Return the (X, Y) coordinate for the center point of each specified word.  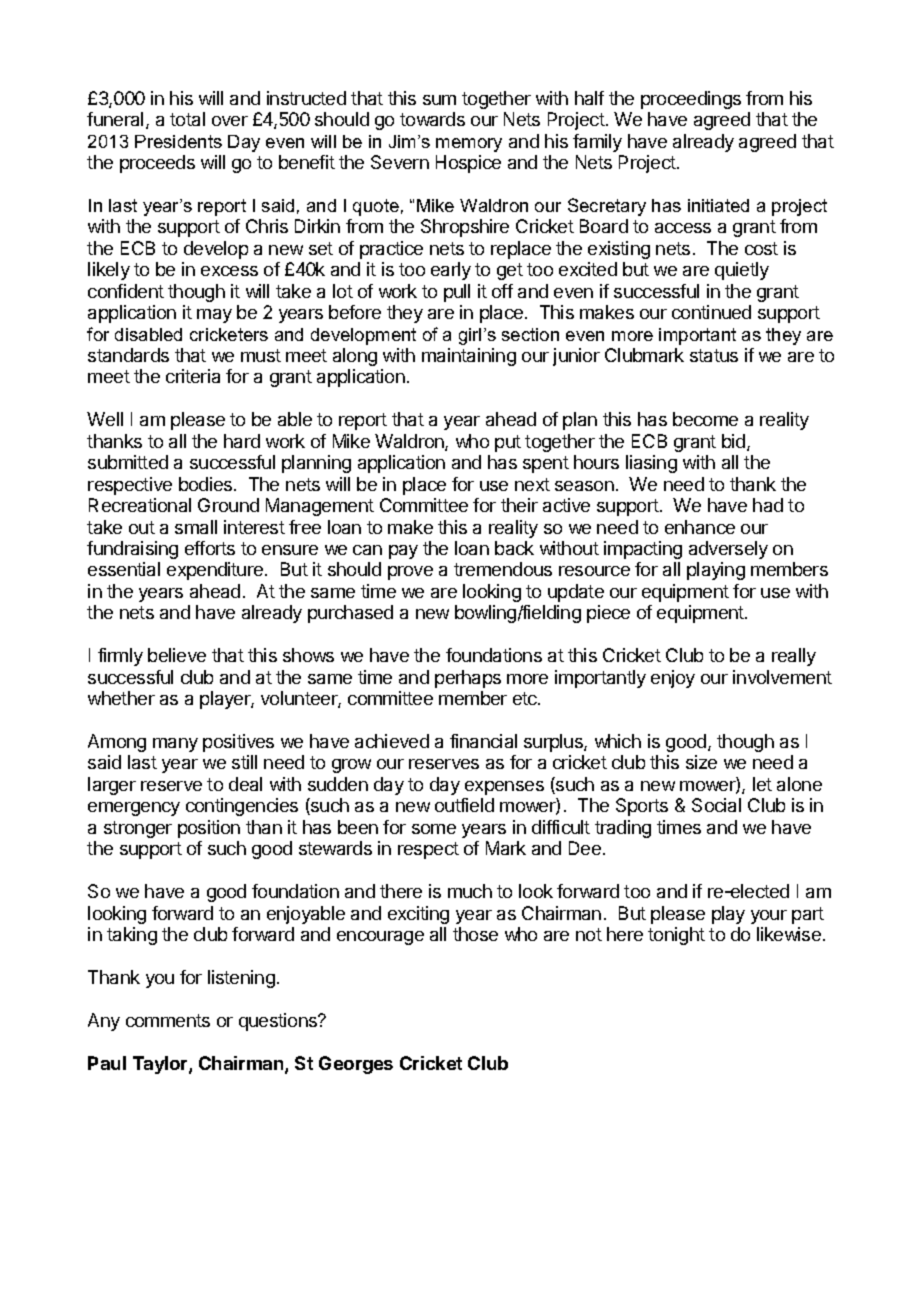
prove (410, 573)
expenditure (216, 571)
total (187, 119)
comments (168, 1020)
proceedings (691, 100)
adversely (728, 550)
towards (432, 119)
